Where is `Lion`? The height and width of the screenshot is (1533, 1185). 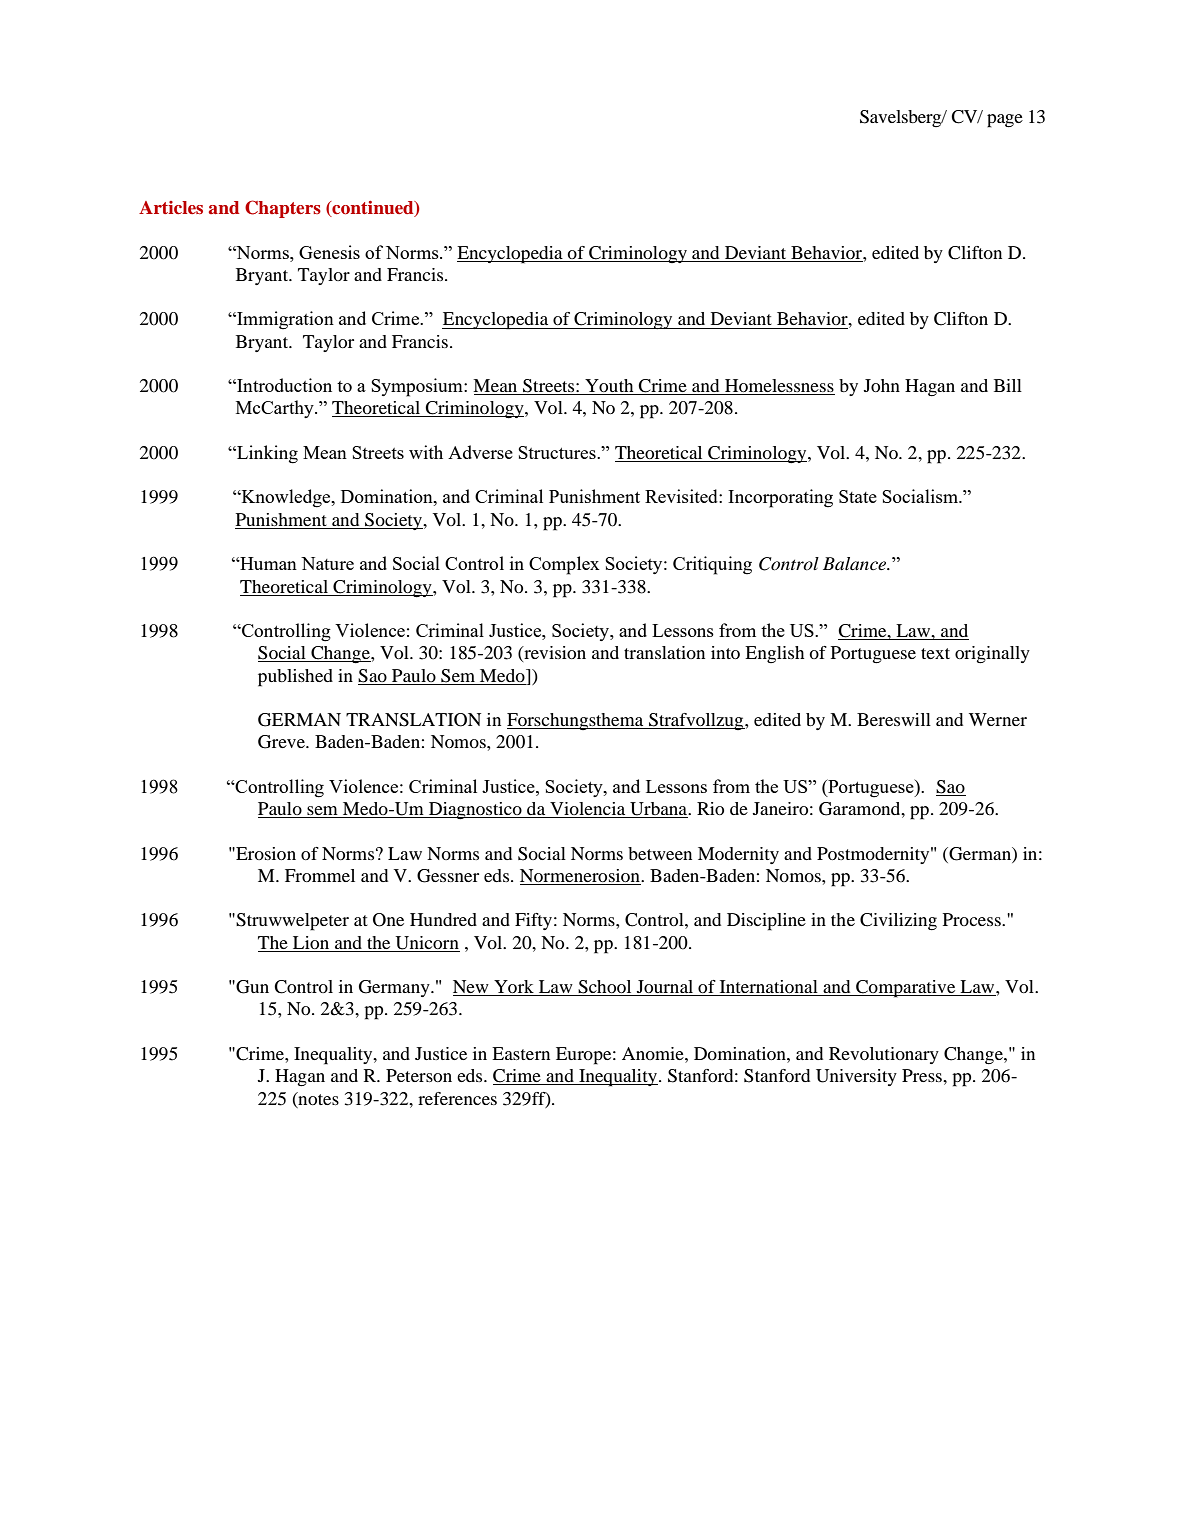
Lion is located at coordinates (311, 942).
